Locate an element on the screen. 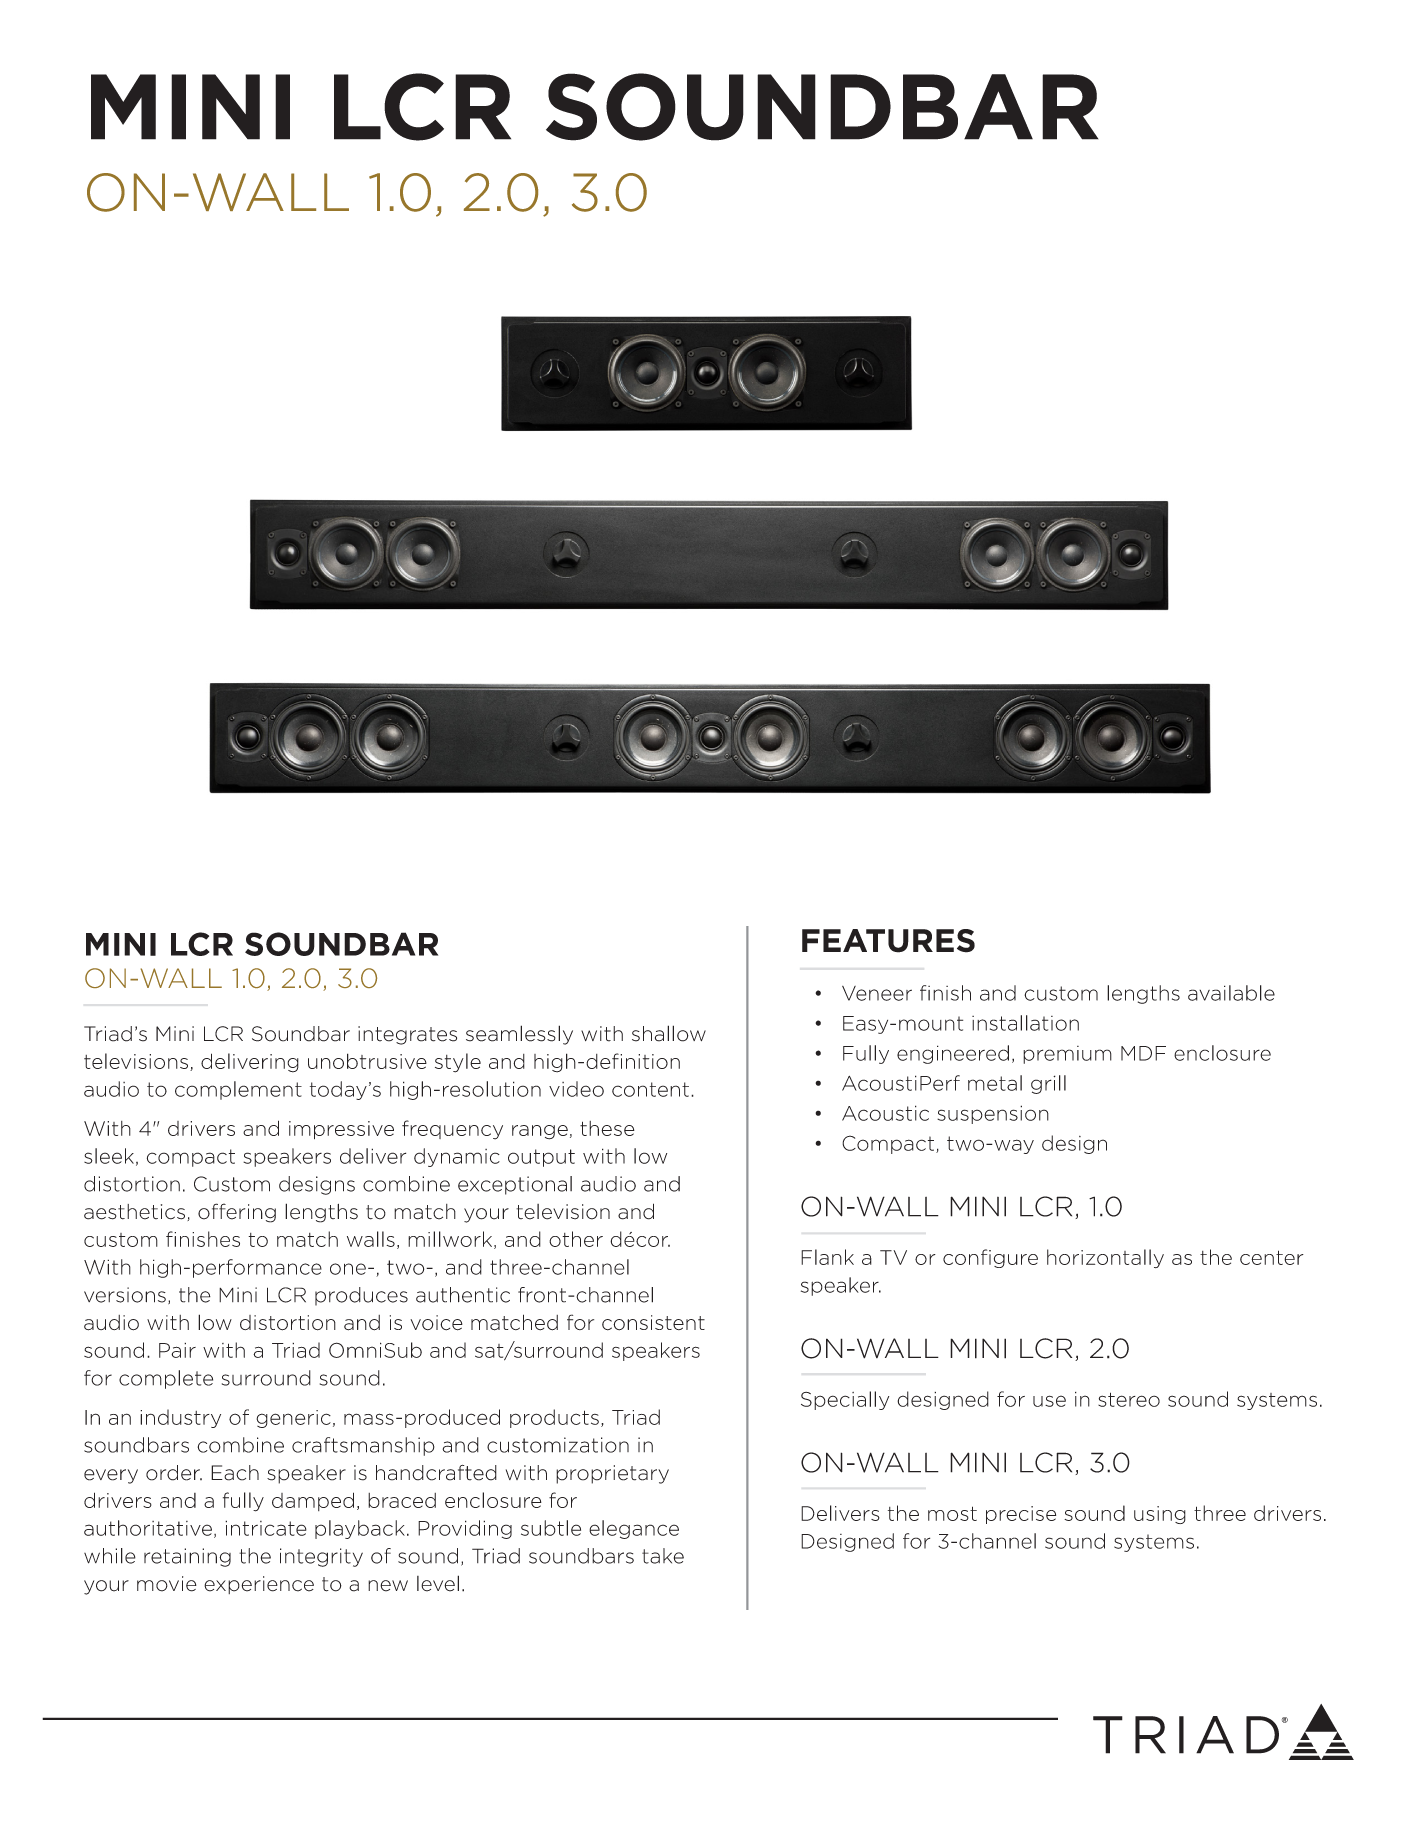  available is located at coordinates (1231, 993).
